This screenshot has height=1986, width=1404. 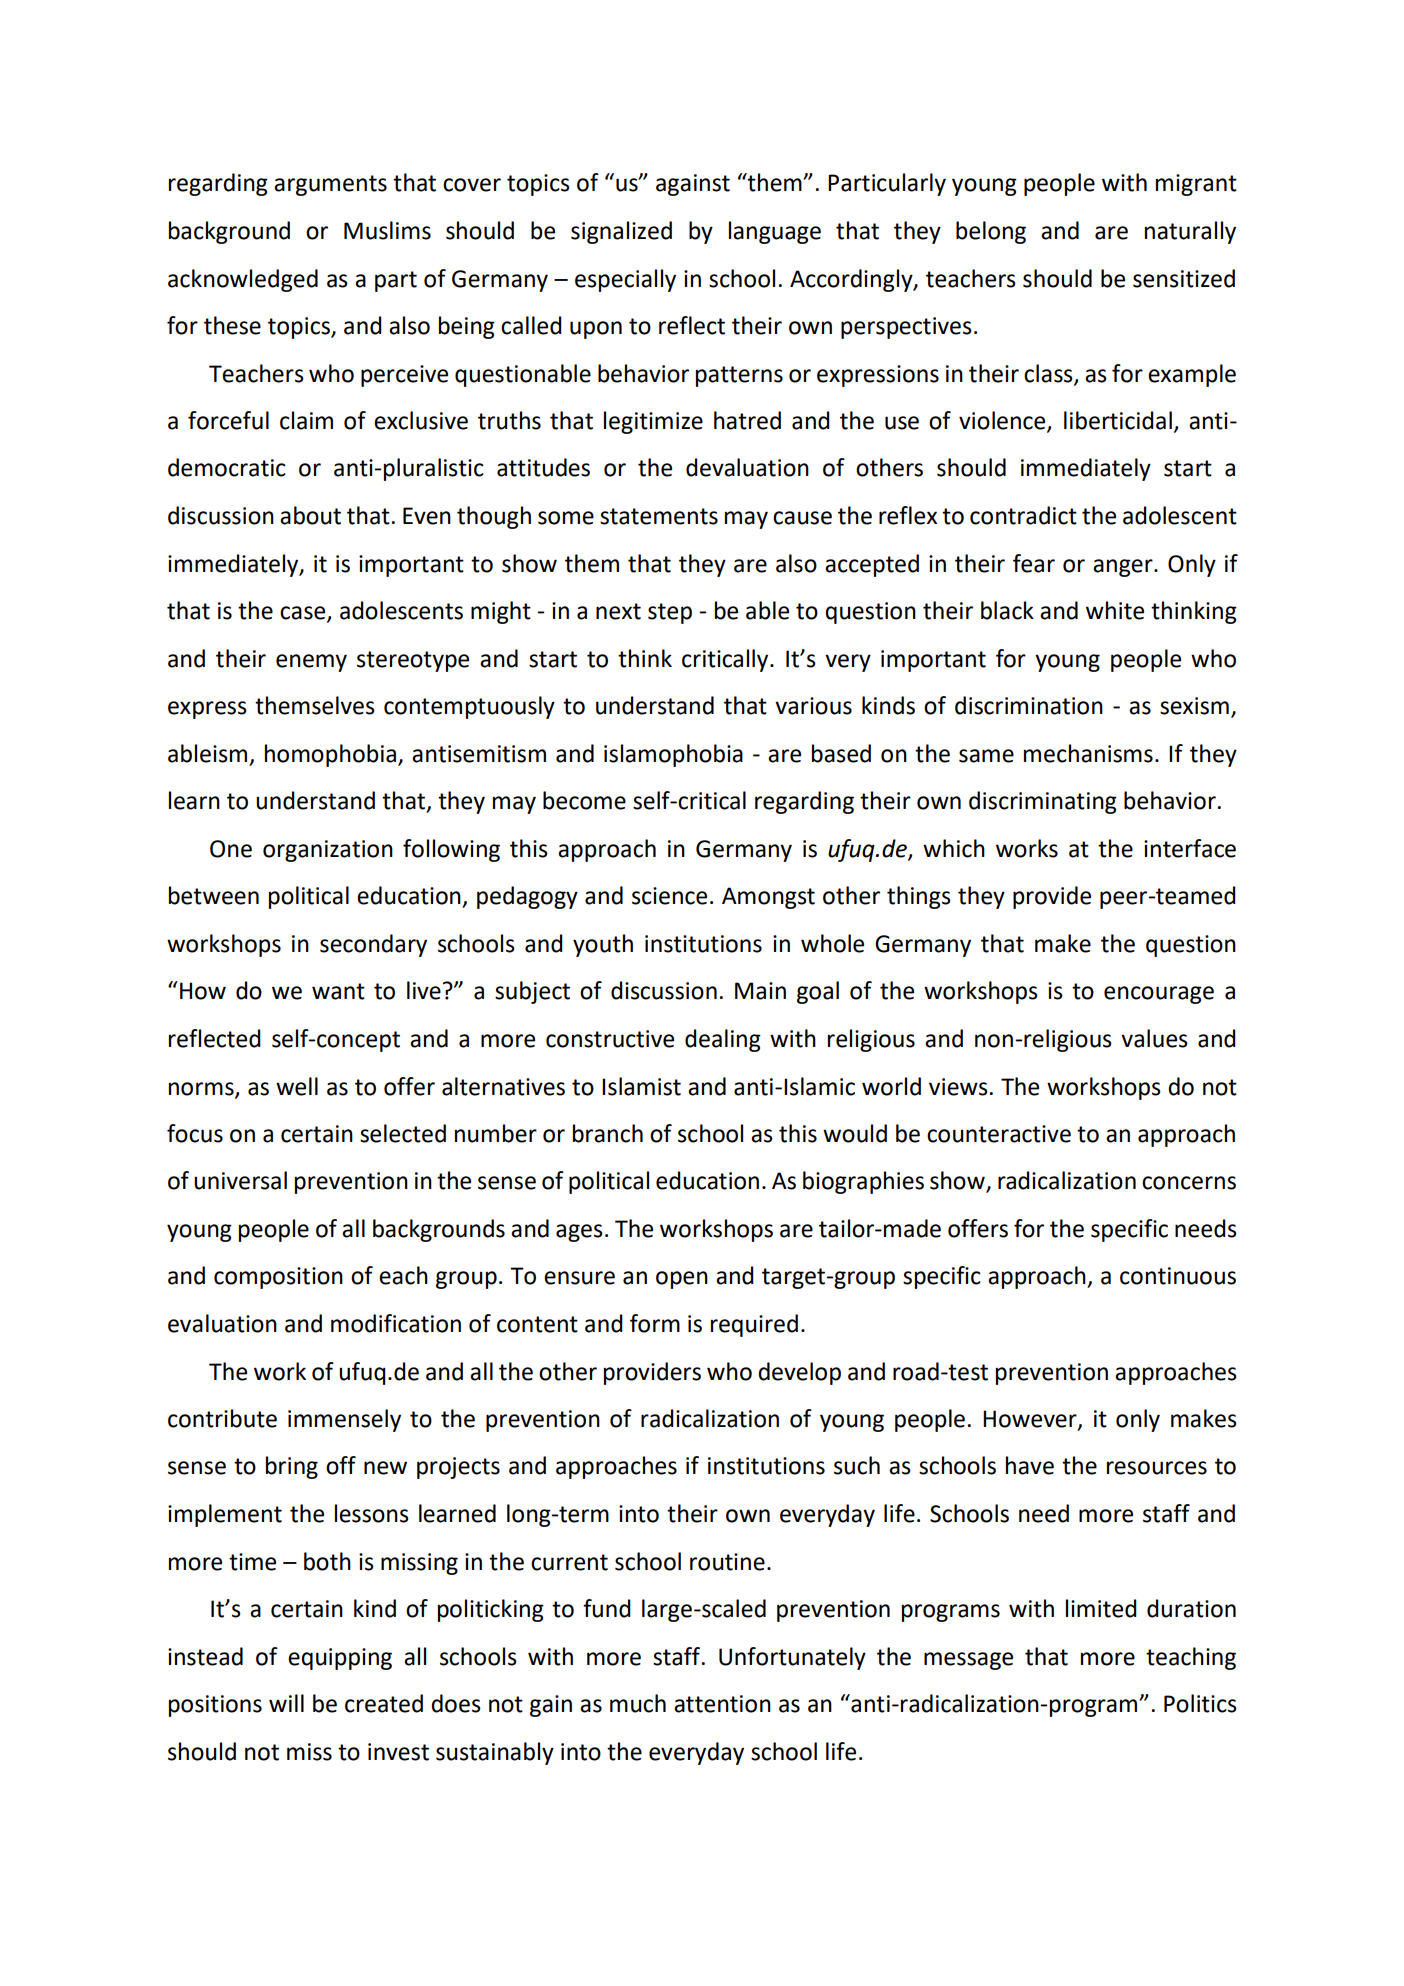 What do you see at coordinates (286, 1703) in the screenshot?
I see `will` at bounding box center [286, 1703].
